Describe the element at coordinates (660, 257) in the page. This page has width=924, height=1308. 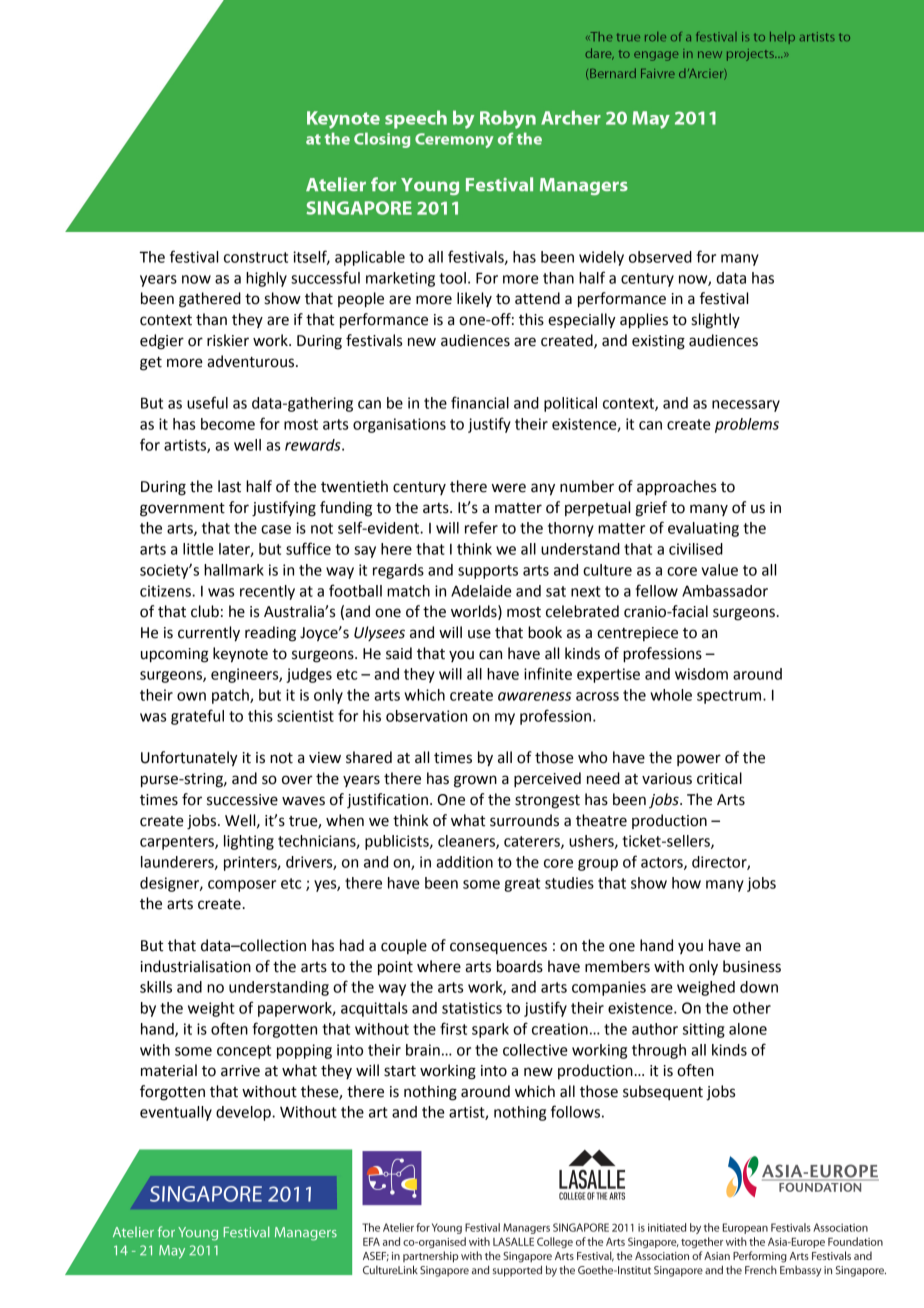
I see `observed` at that location.
